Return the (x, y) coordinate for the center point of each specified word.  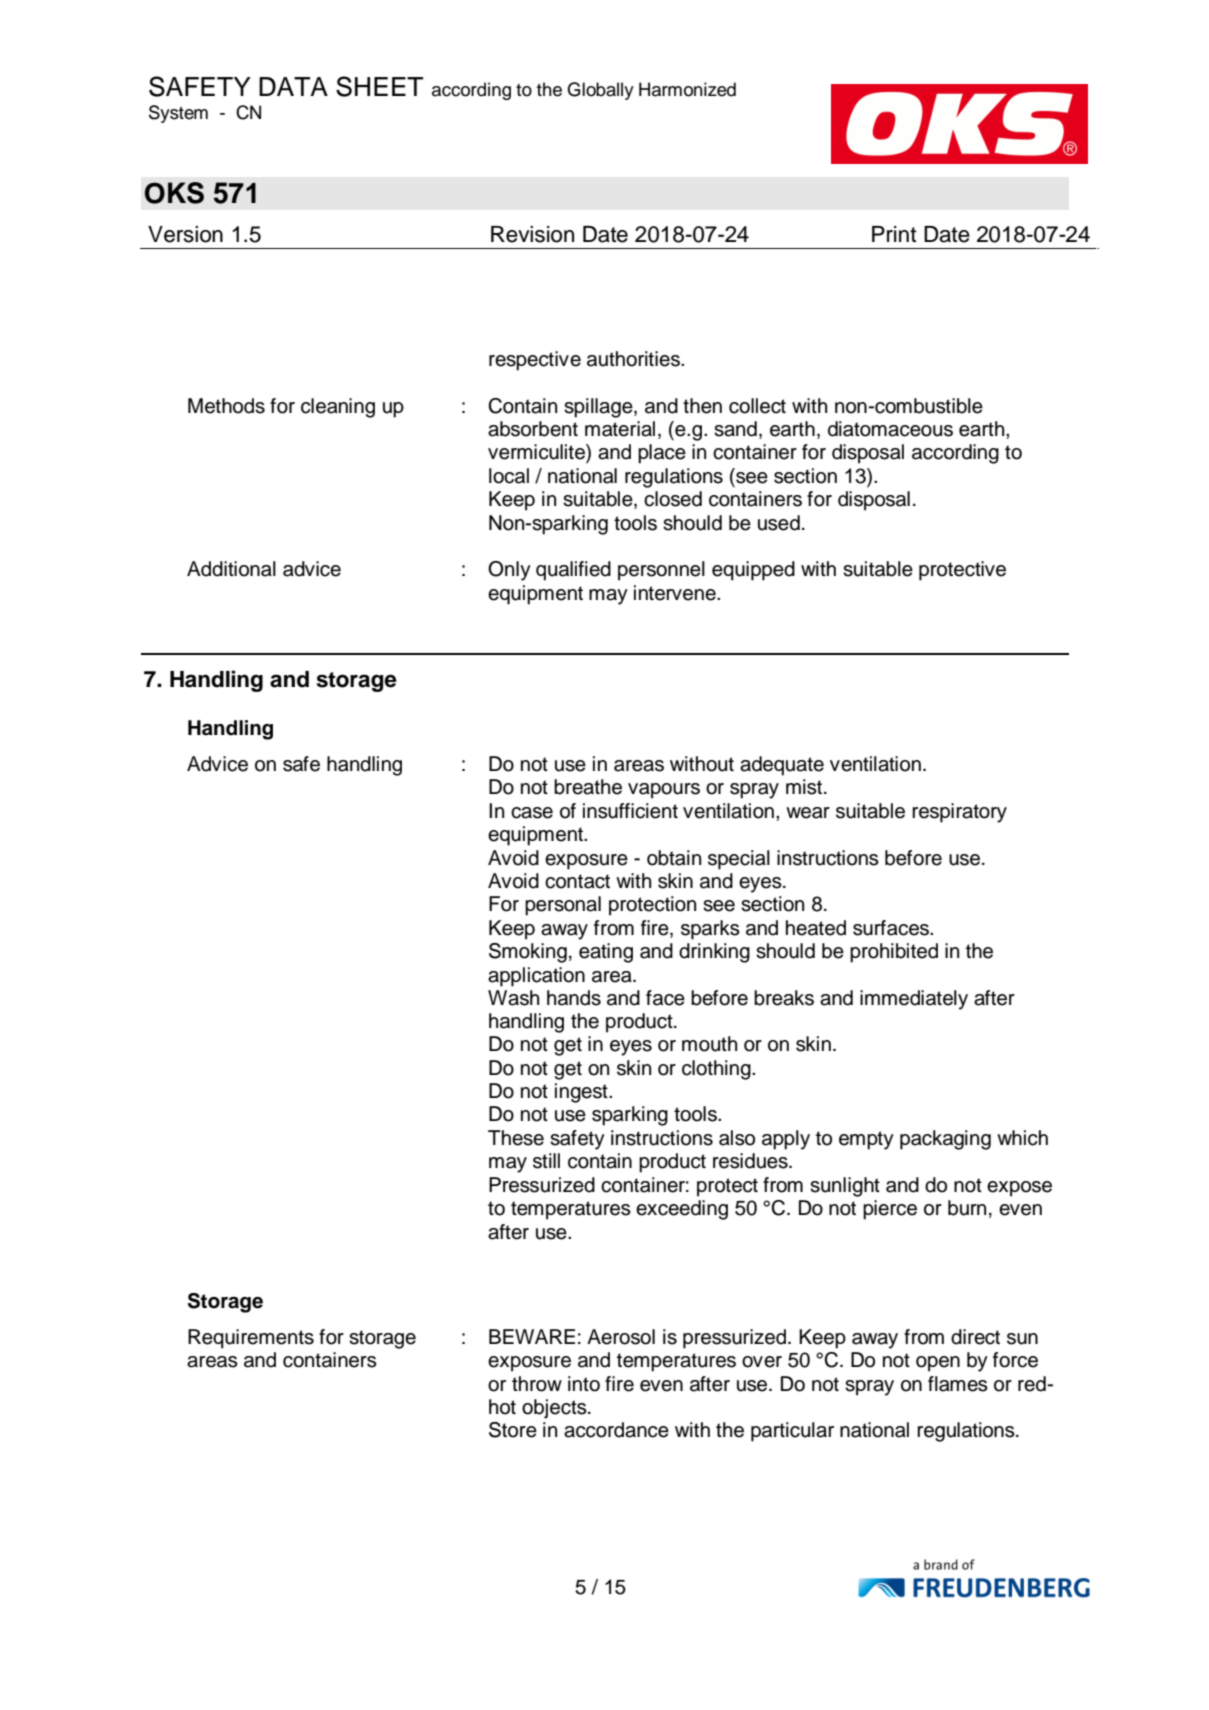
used (779, 523)
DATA (293, 86)
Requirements (251, 1339)
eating (606, 953)
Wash (513, 998)
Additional (231, 569)
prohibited (894, 953)
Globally (600, 91)
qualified (573, 571)
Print (894, 234)
